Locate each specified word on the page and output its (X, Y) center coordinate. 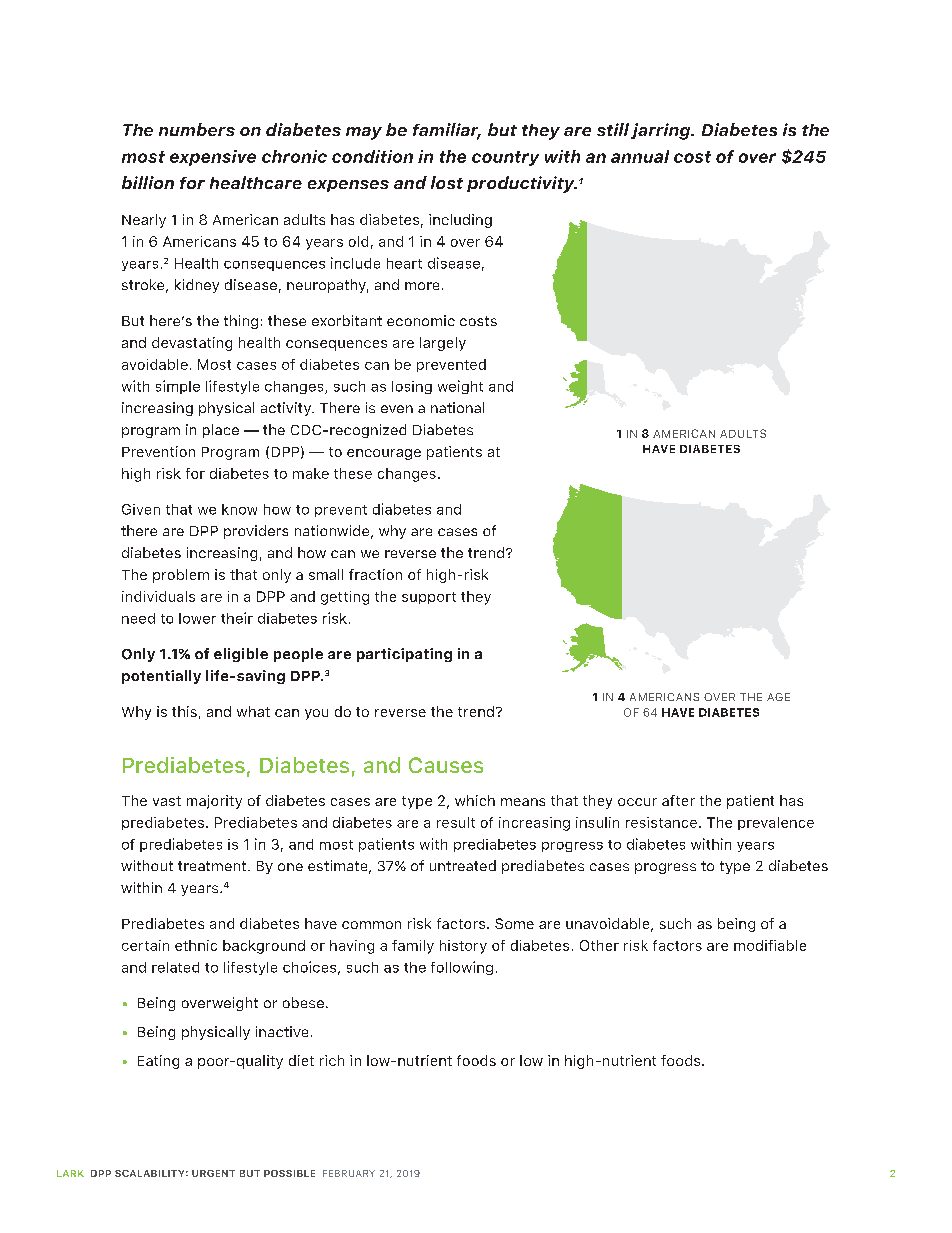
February (349, 1173)
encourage (384, 454)
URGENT (213, 1173)
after (678, 800)
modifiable (770, 945)
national (457, 407)
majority (214, 802)
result (456, 822)
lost (447, 182)
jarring (662, 131)
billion (148, 182)
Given (141, 509)
